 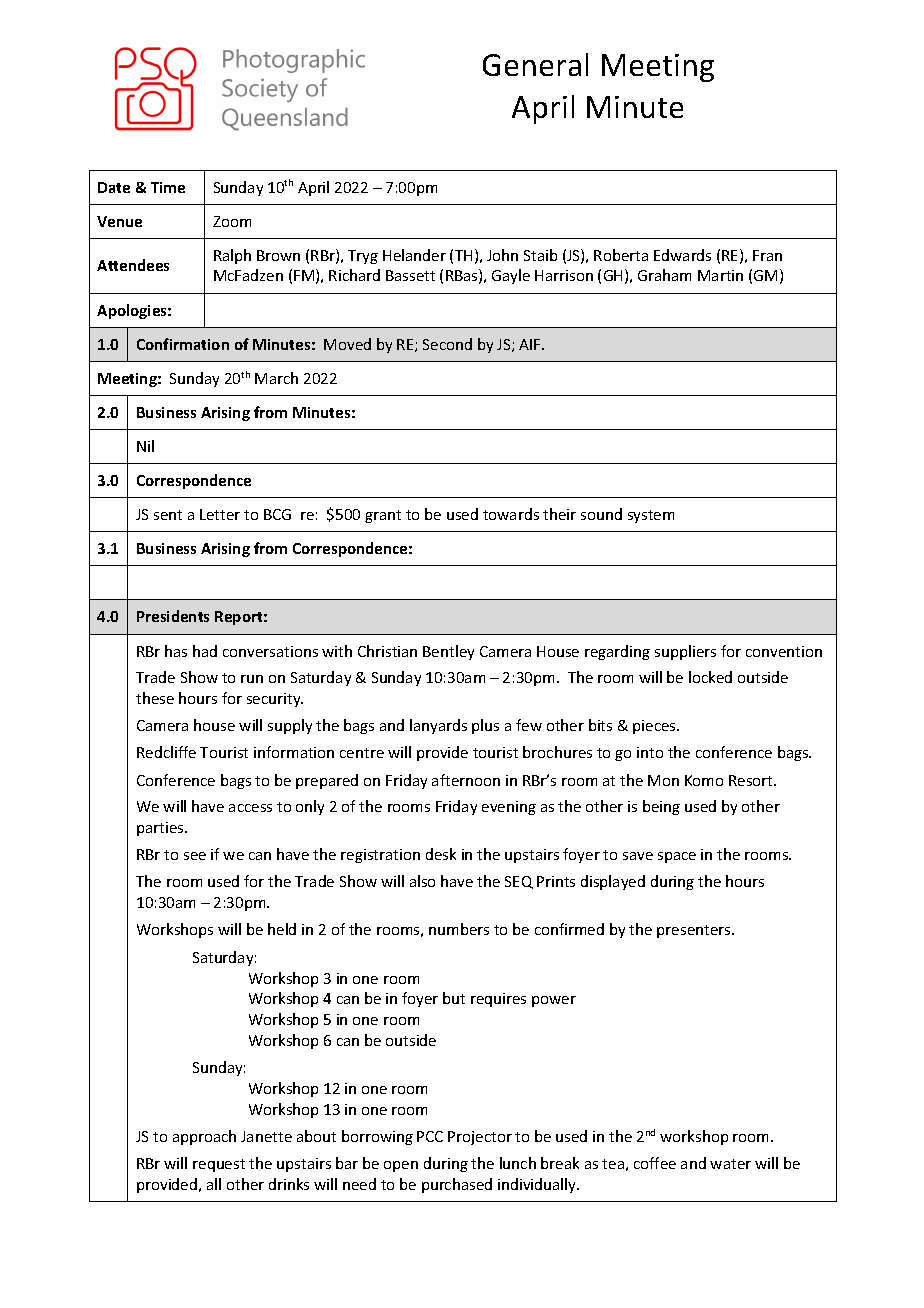 I want to click on General, so click(x=535, y=64).
